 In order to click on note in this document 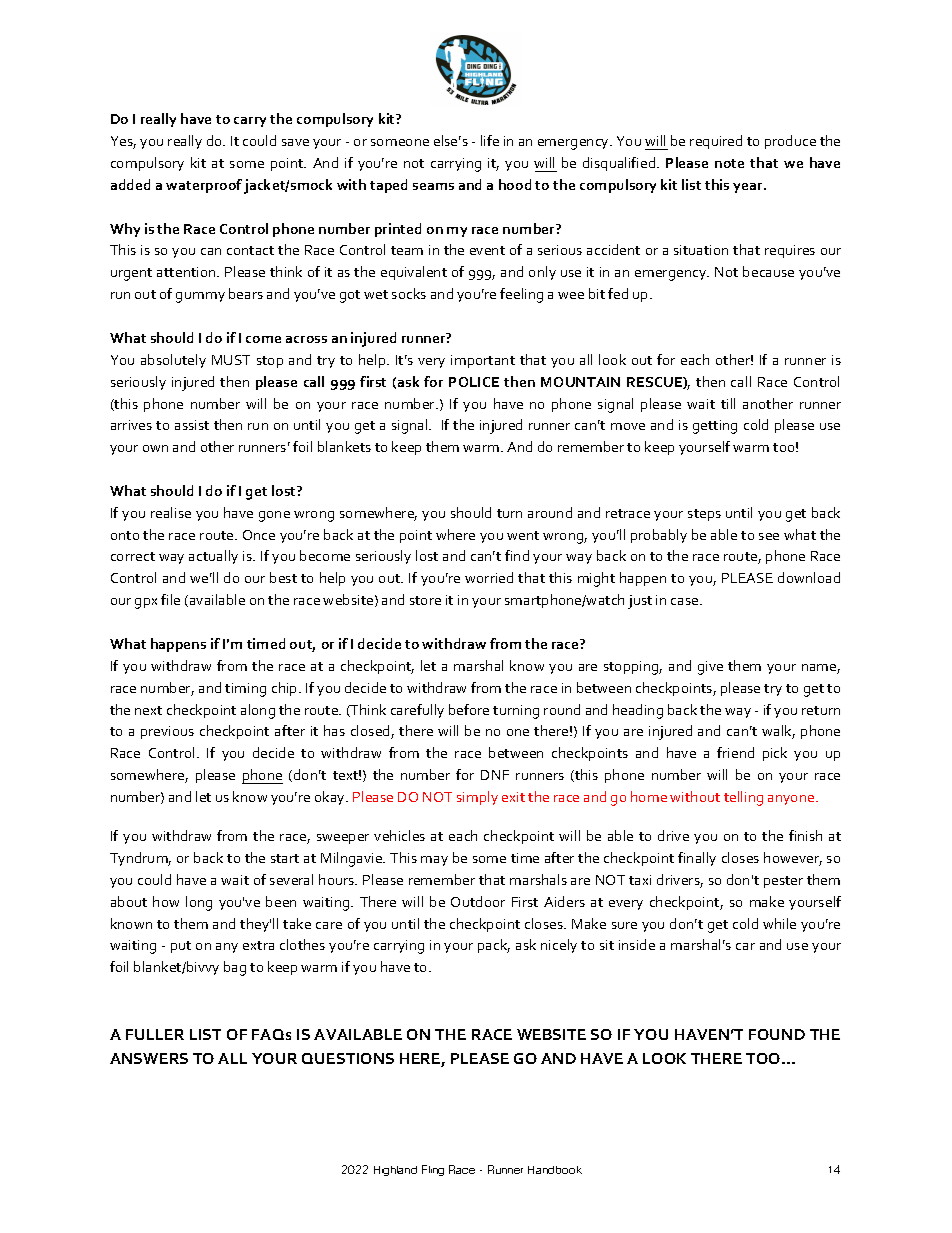, I will do `click(729, 163)`.
